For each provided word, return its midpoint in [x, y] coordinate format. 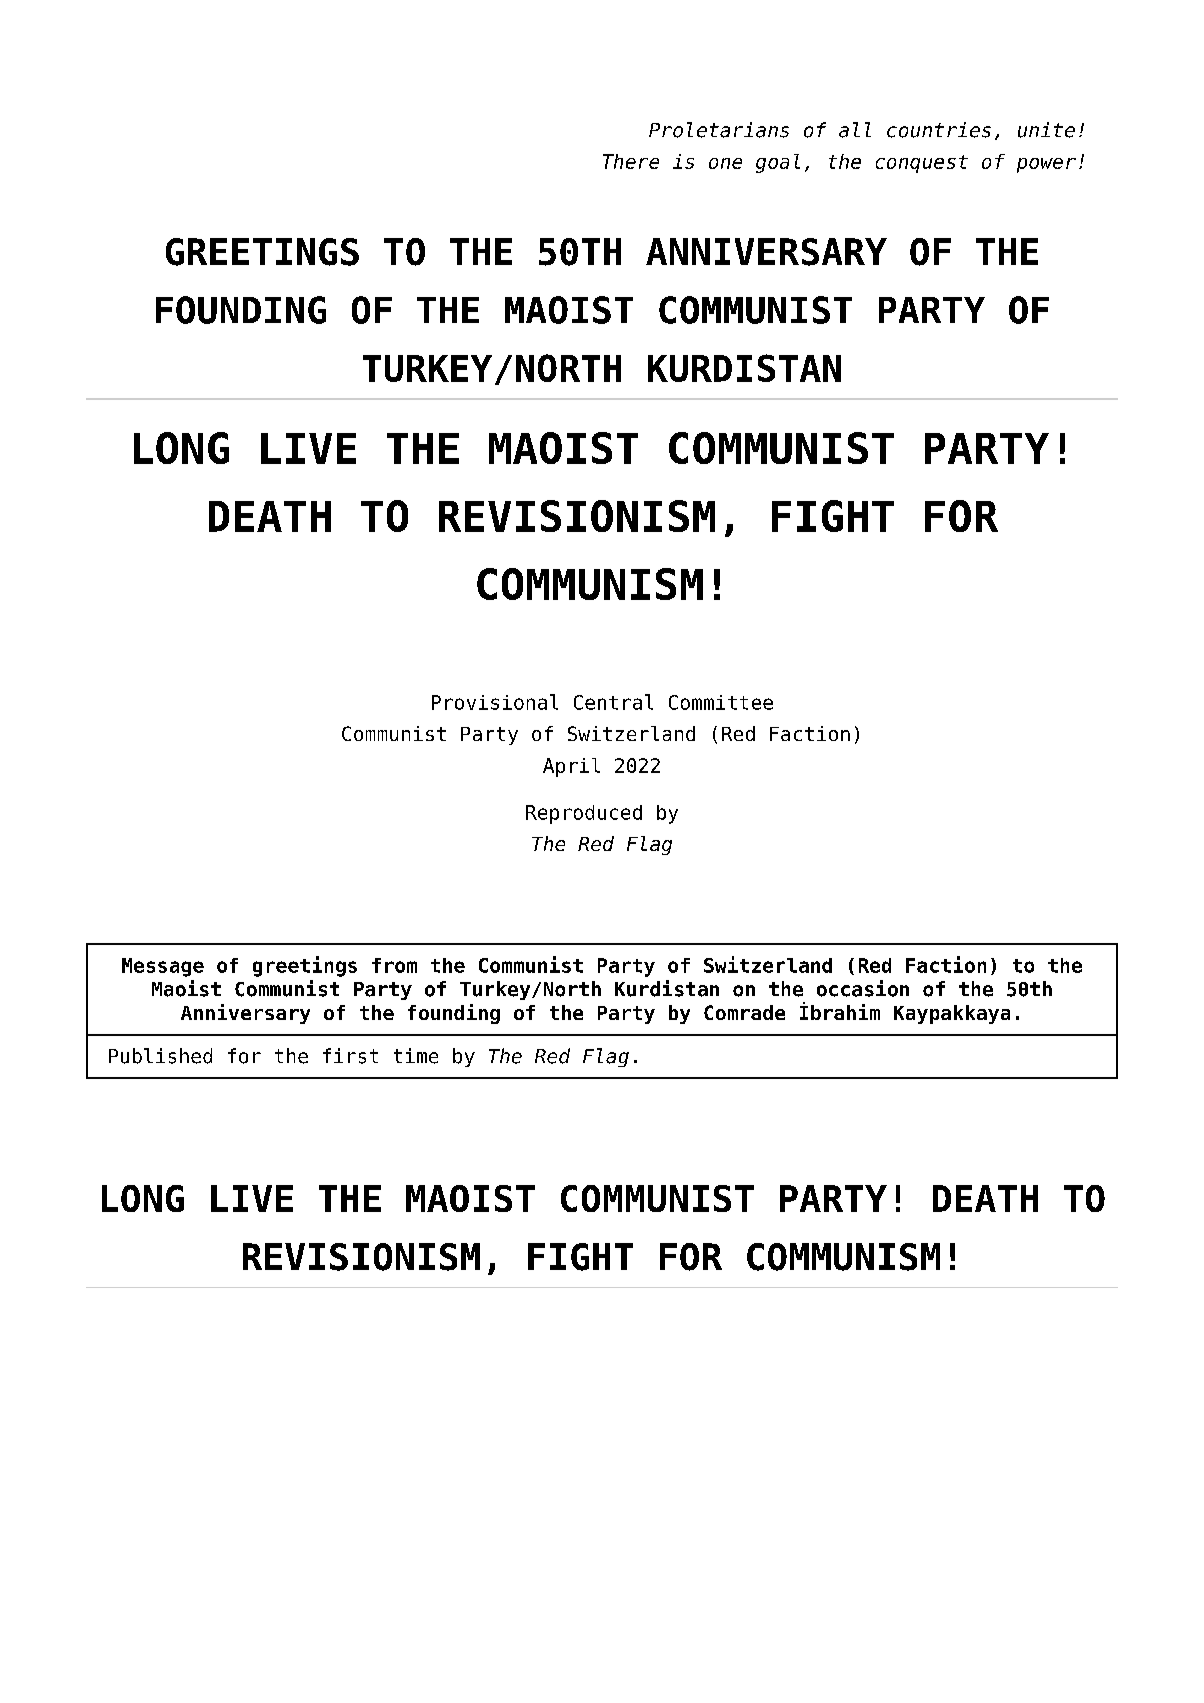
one [725, 163]
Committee [721, 702]
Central [613, 702]
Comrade [744, 1012]
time [416, 1056]
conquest [922, 164]
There [631, 161]
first [350, 1056]
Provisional [495, 702]
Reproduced [584, 814]
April [571, 767]
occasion [863, 988]
